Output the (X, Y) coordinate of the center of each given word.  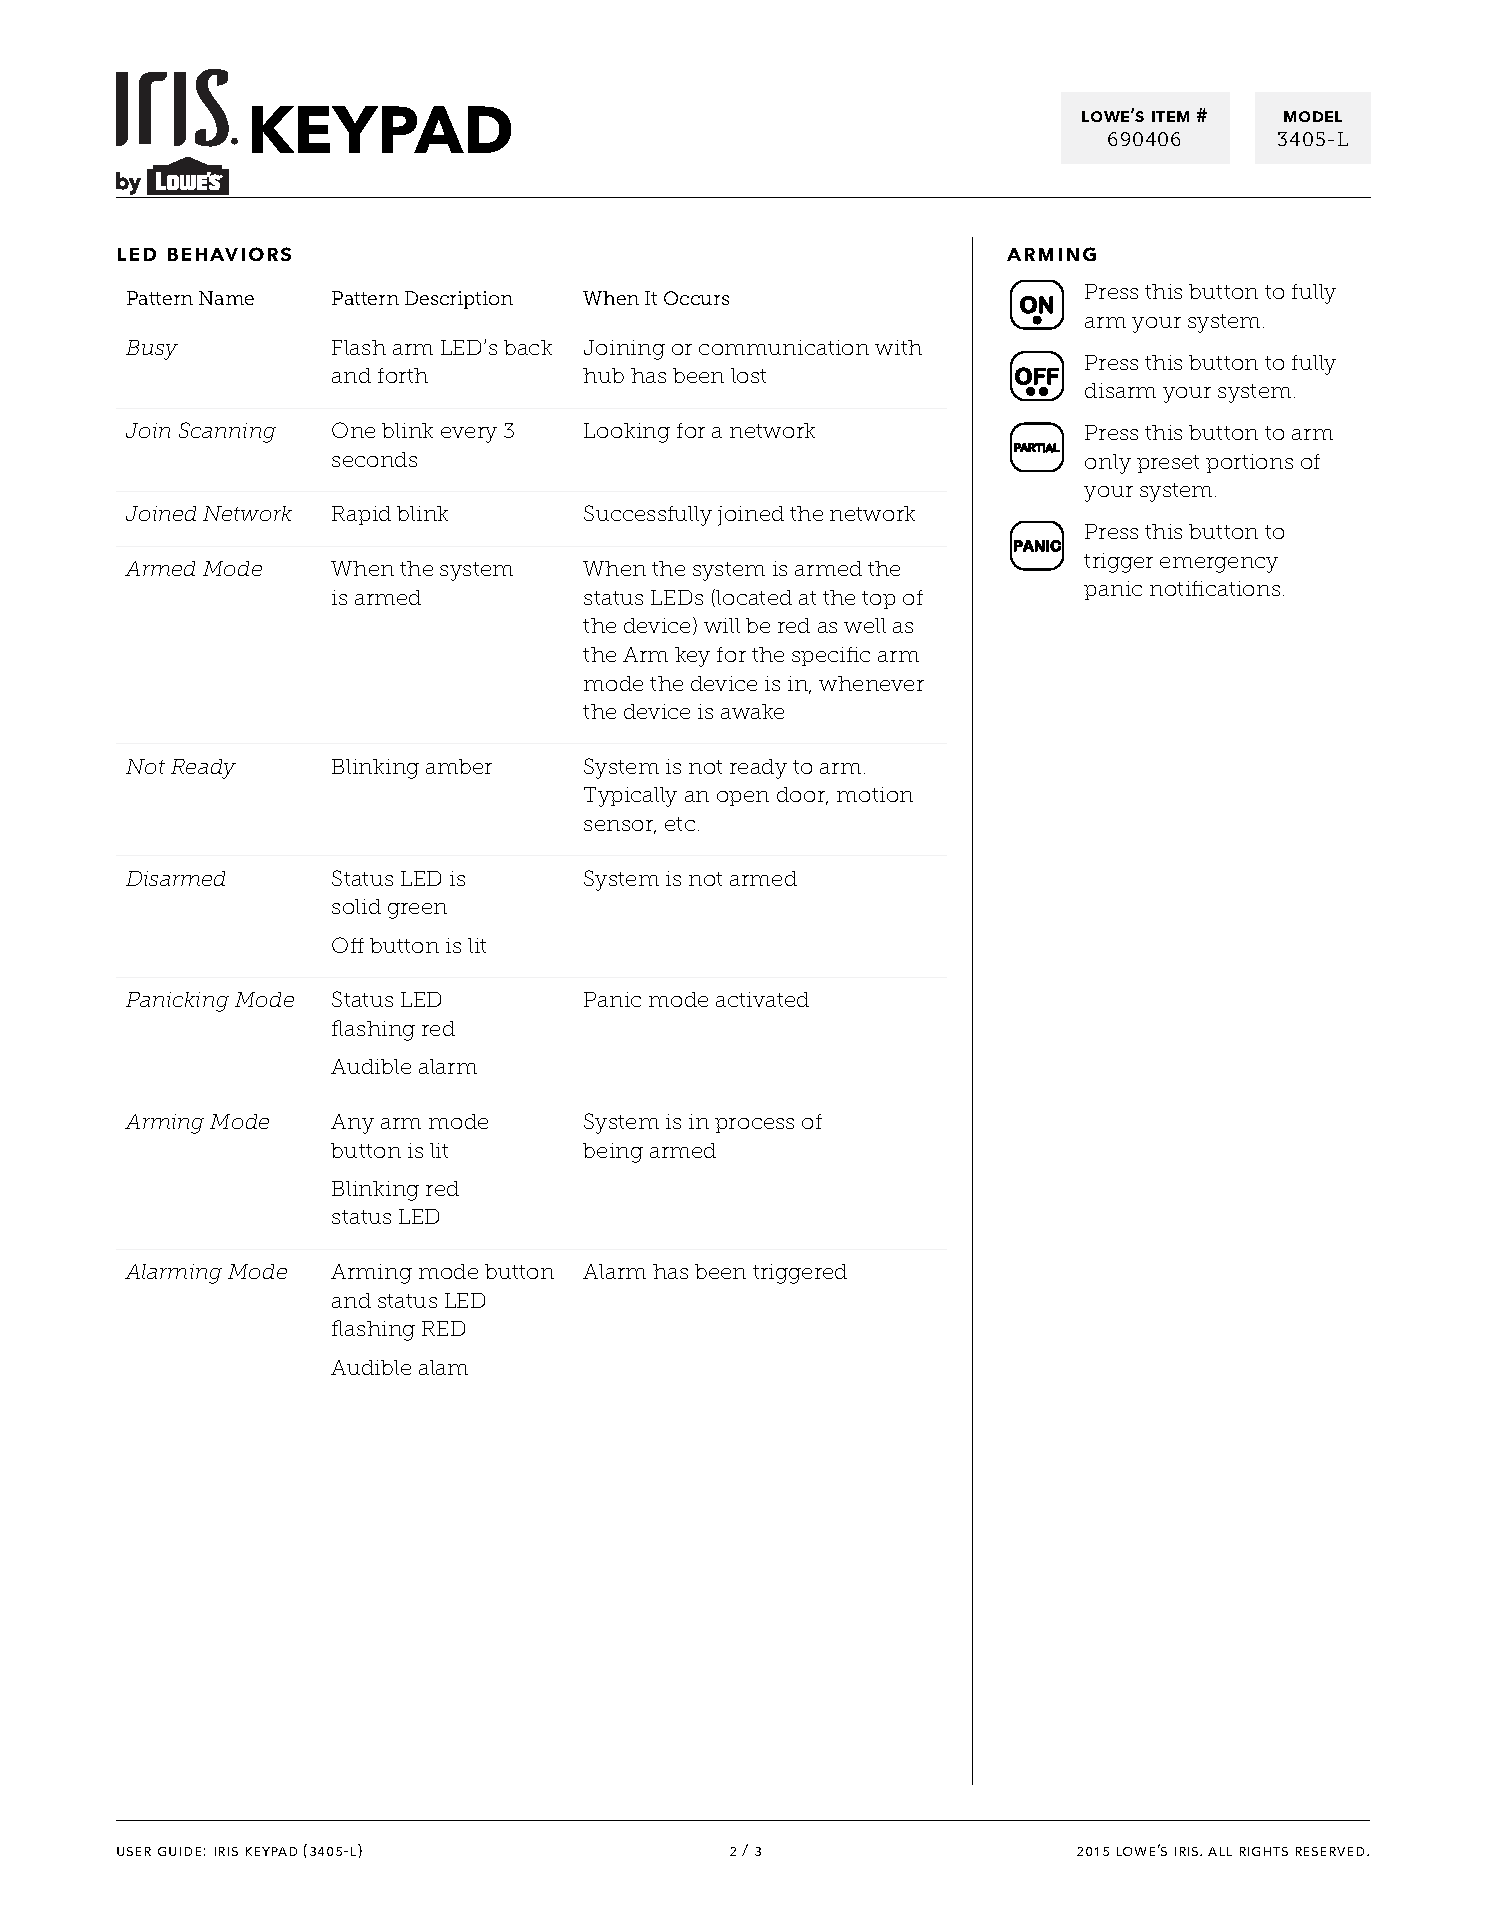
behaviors (229, 254)
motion (875, 794)
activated (762, 999)
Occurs (696, 298)
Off (348, 945)
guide (179, 1851)
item (1170, 116)
